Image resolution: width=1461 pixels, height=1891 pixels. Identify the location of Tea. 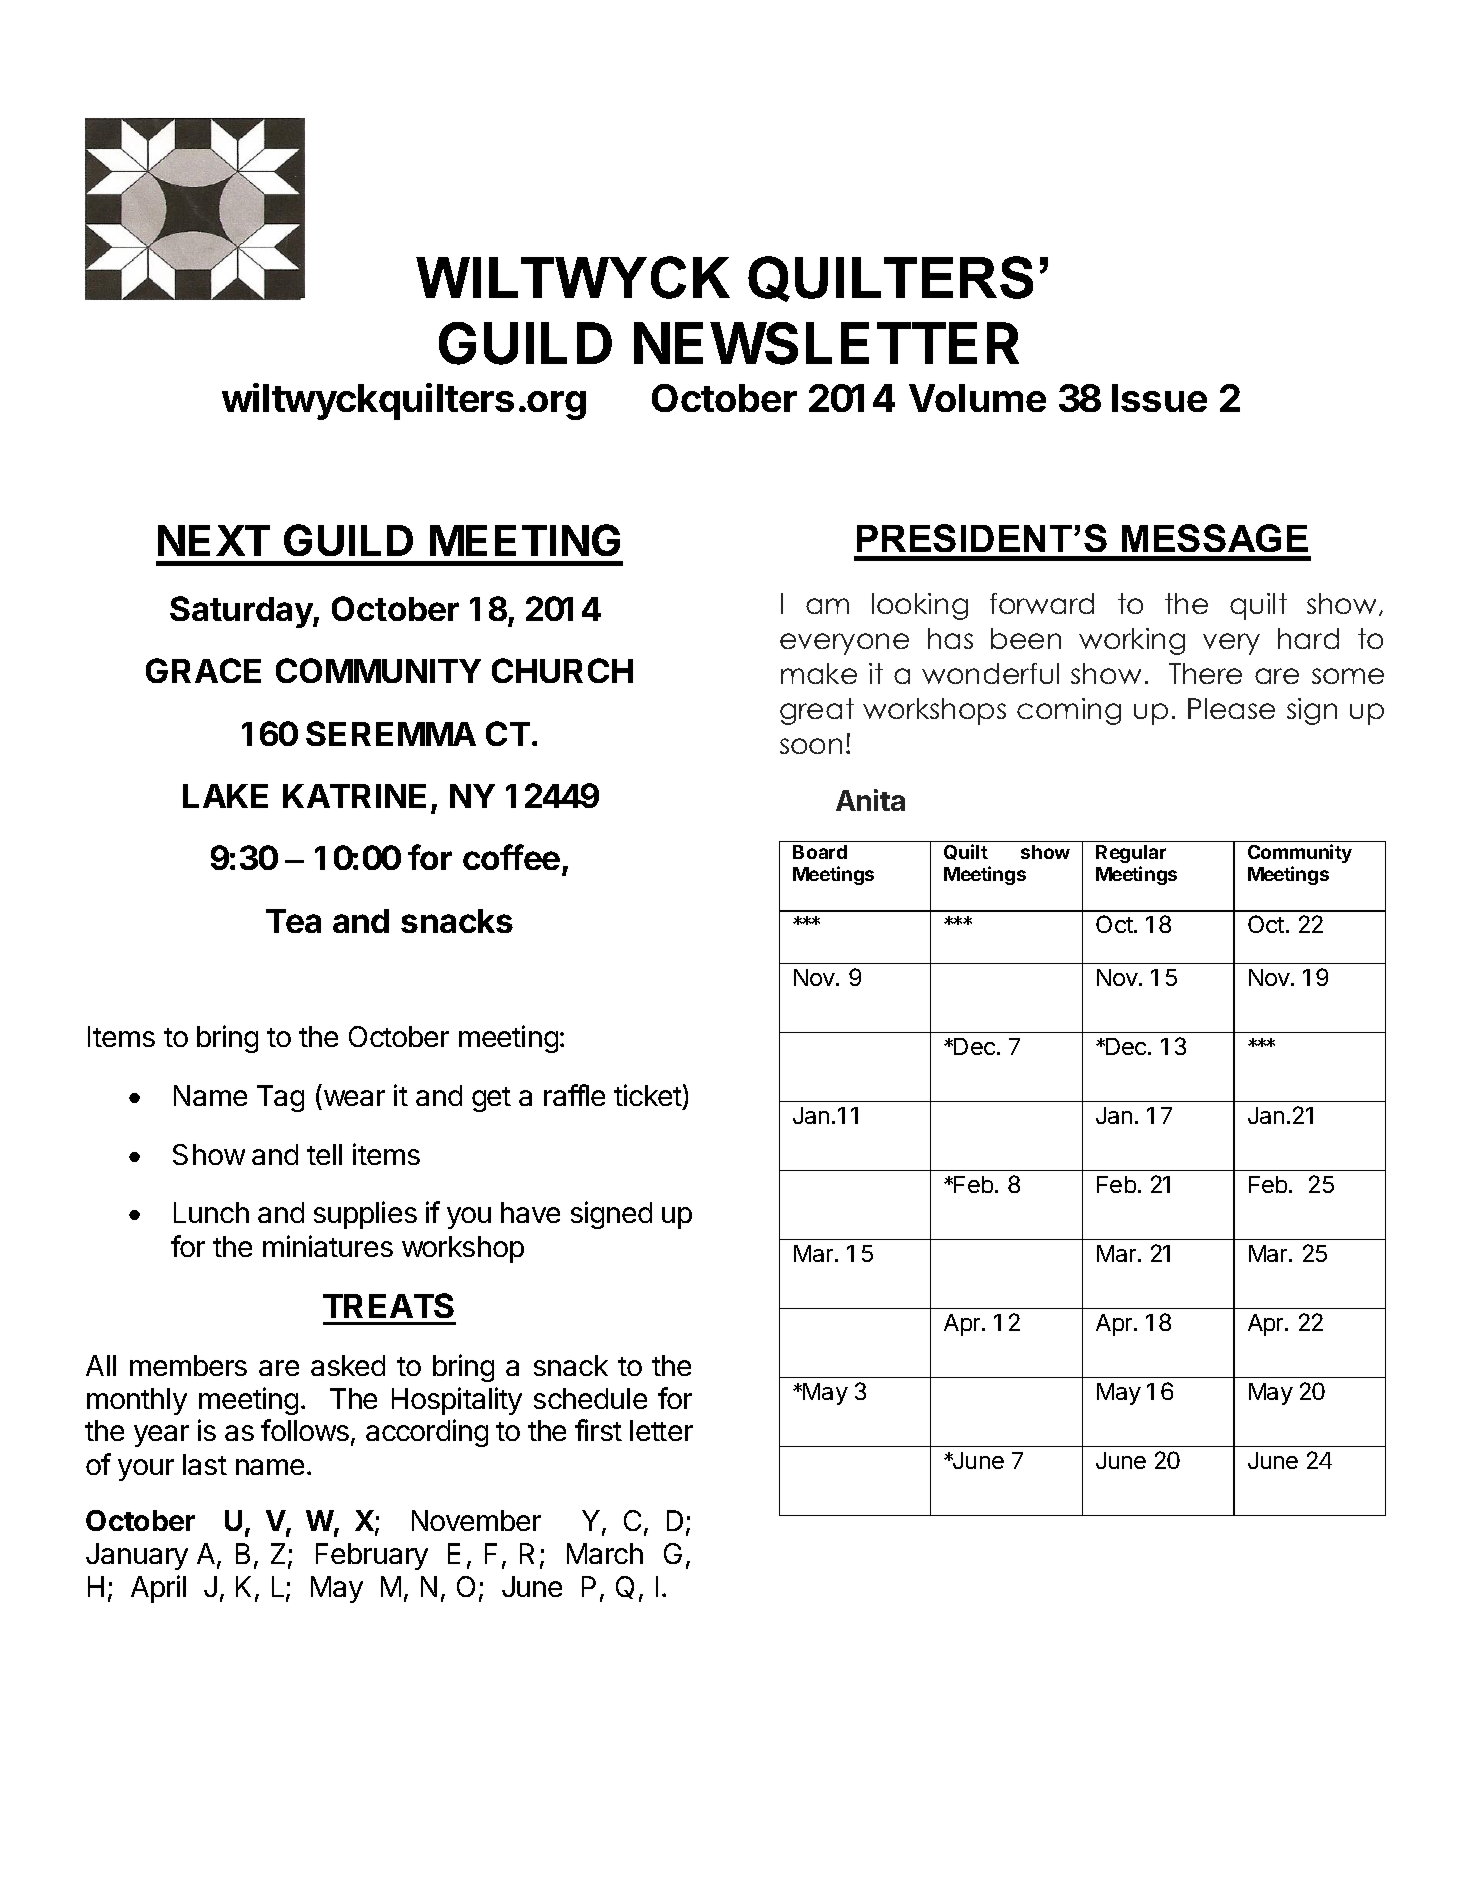
(293, 921).
